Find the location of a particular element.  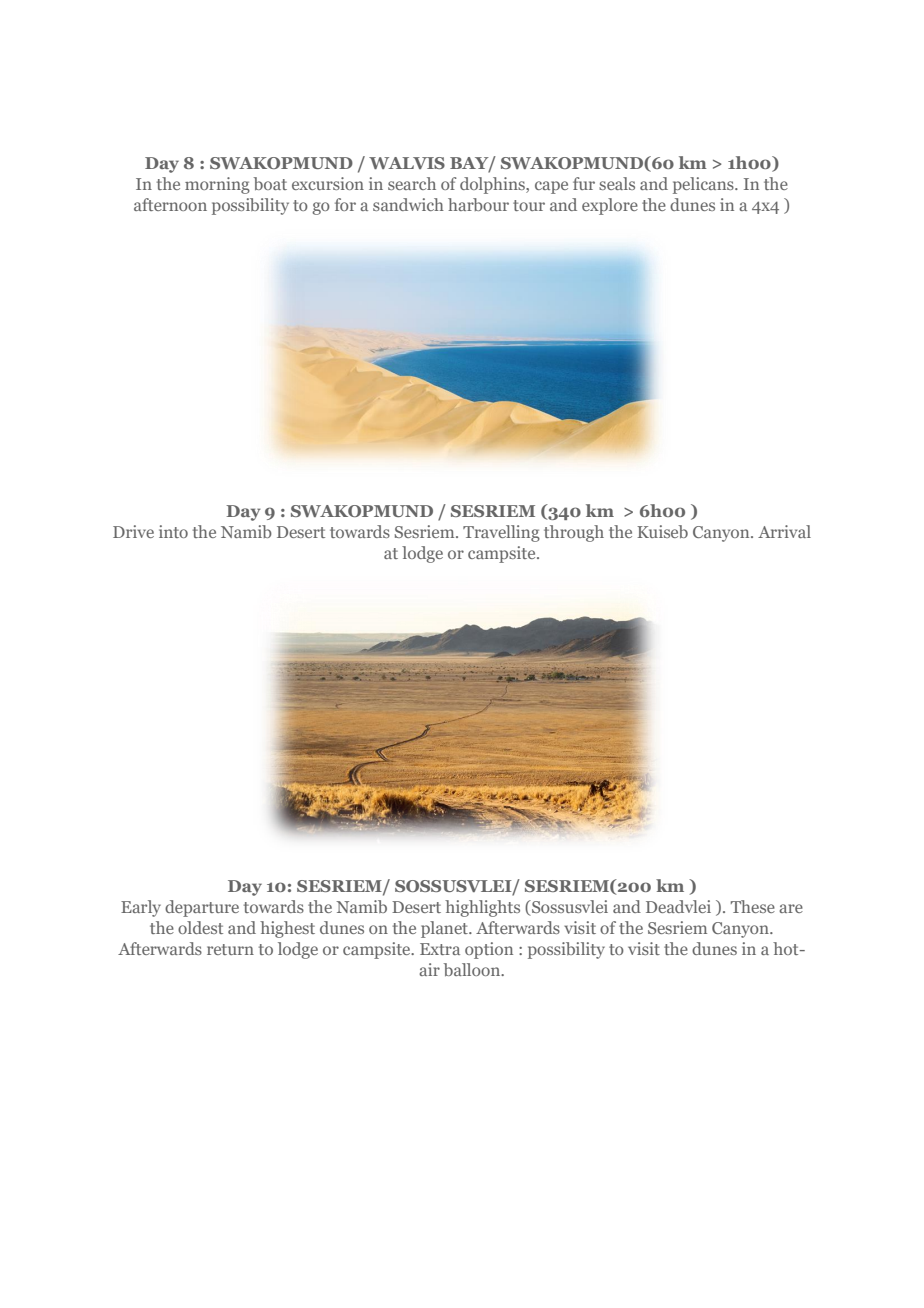

into is located at coordinates (173, 531).
